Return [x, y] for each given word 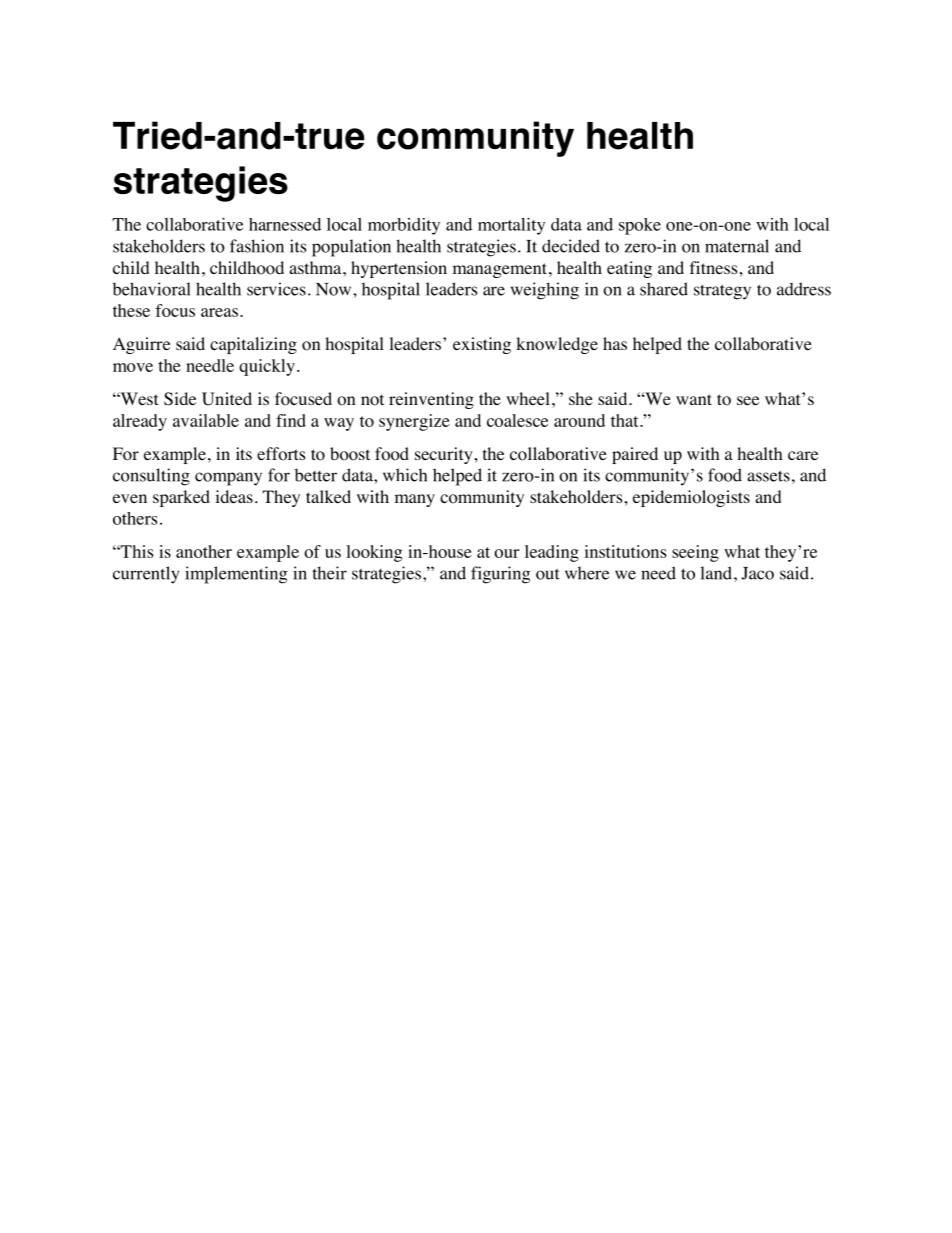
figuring [501, 575]
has [615, 343]
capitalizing [253, 345]
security [444, 455]
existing [482, 345]
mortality [511, 226]
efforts [281, 454]
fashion [257, 246]
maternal [737, 246]
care [803, 455]
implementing [236, 575]
